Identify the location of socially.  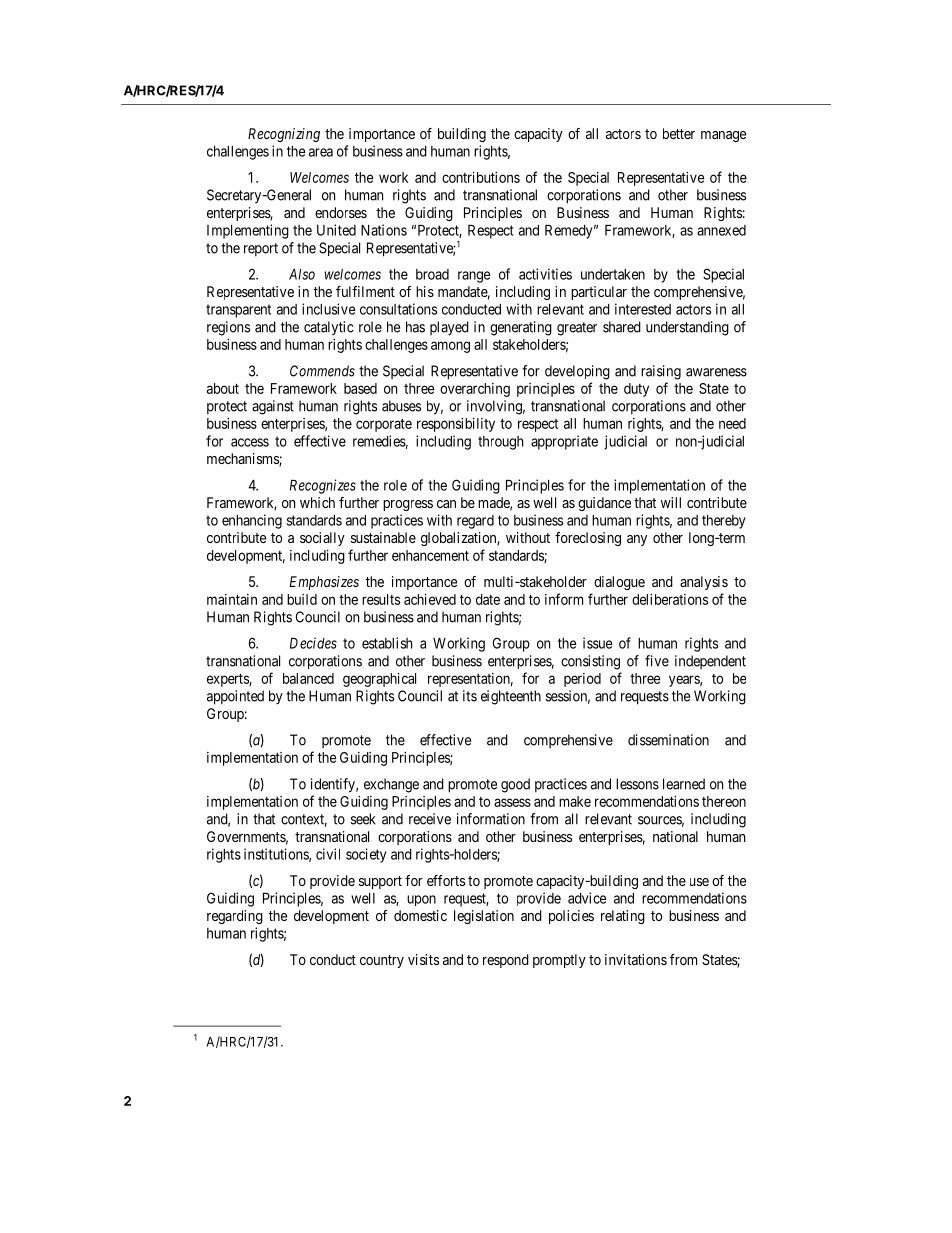
(322, 539).
